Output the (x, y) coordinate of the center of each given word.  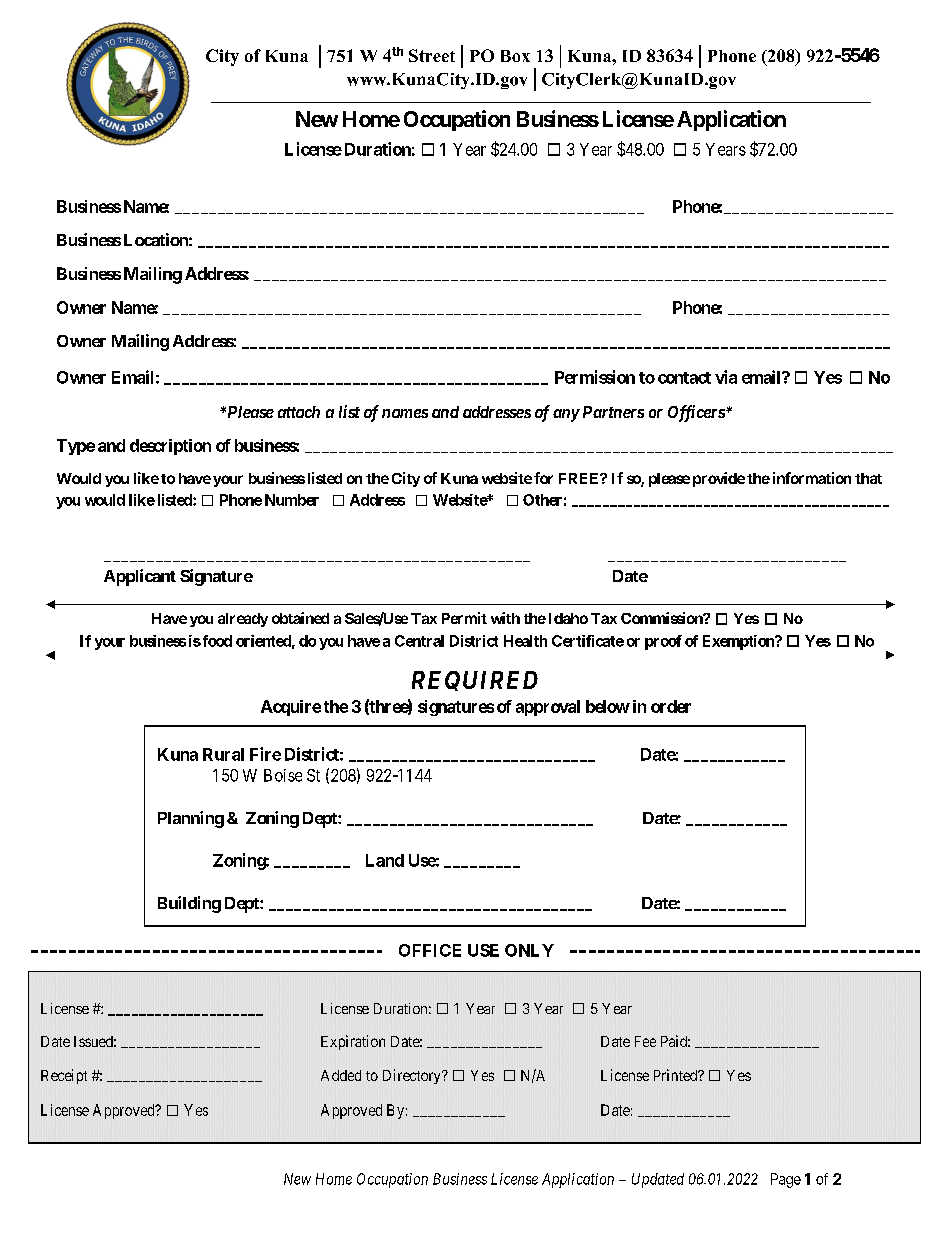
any (566, 415)
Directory (413, 1076)
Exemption (739, 642)
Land (385, 860)
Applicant (140, 577)
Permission (595, 377)
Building (189, 904)
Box (515, 56)
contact (684, 378)
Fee (645, 1041)
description (170, 447)
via (726, 377)
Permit (464, 618)
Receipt (64, 1076)
